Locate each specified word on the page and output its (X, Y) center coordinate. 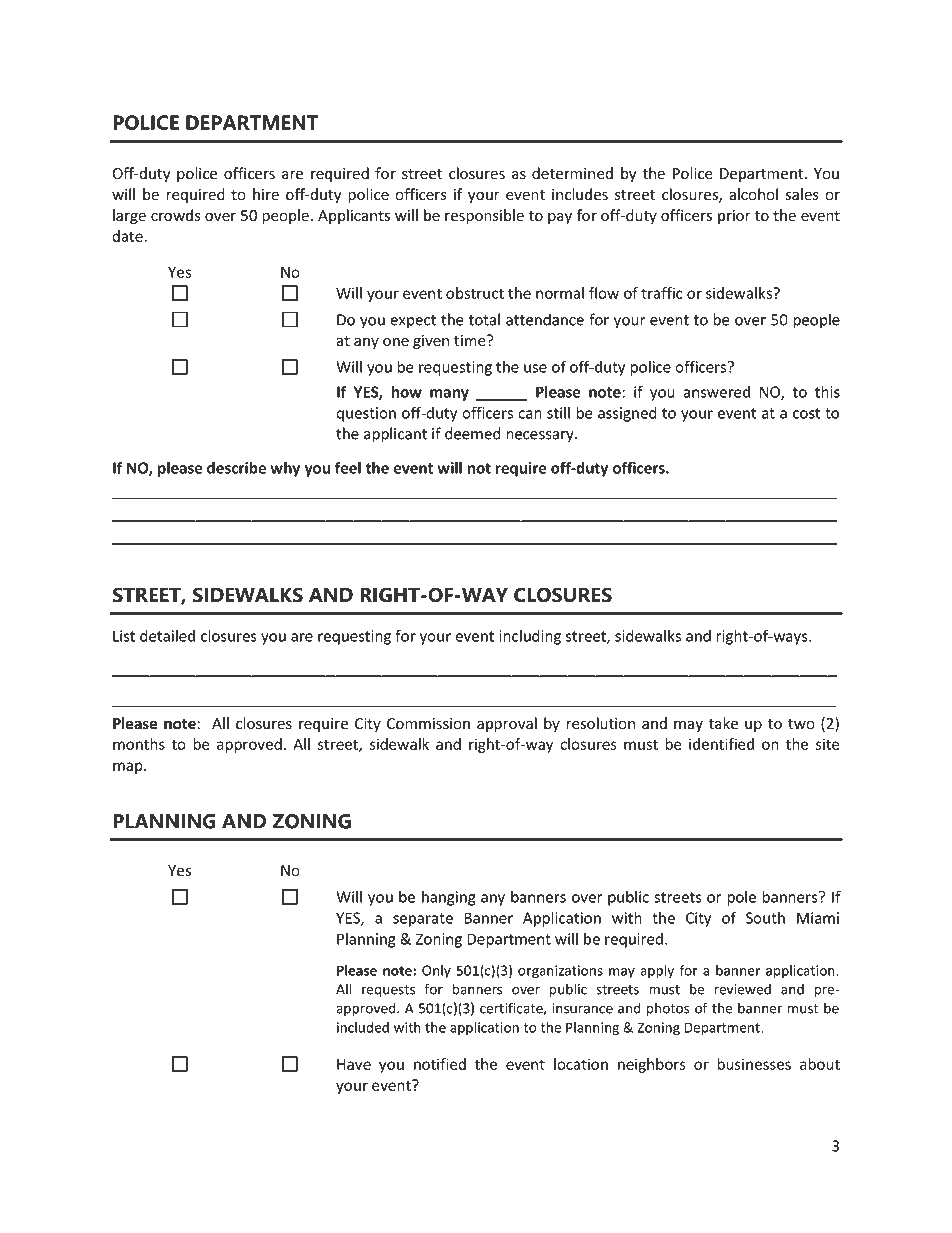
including (530, 637)
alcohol (753, 194)
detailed (167, 635)
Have (354, 1064)
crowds (176, 215)
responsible (484, 216)
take (723, 723)
